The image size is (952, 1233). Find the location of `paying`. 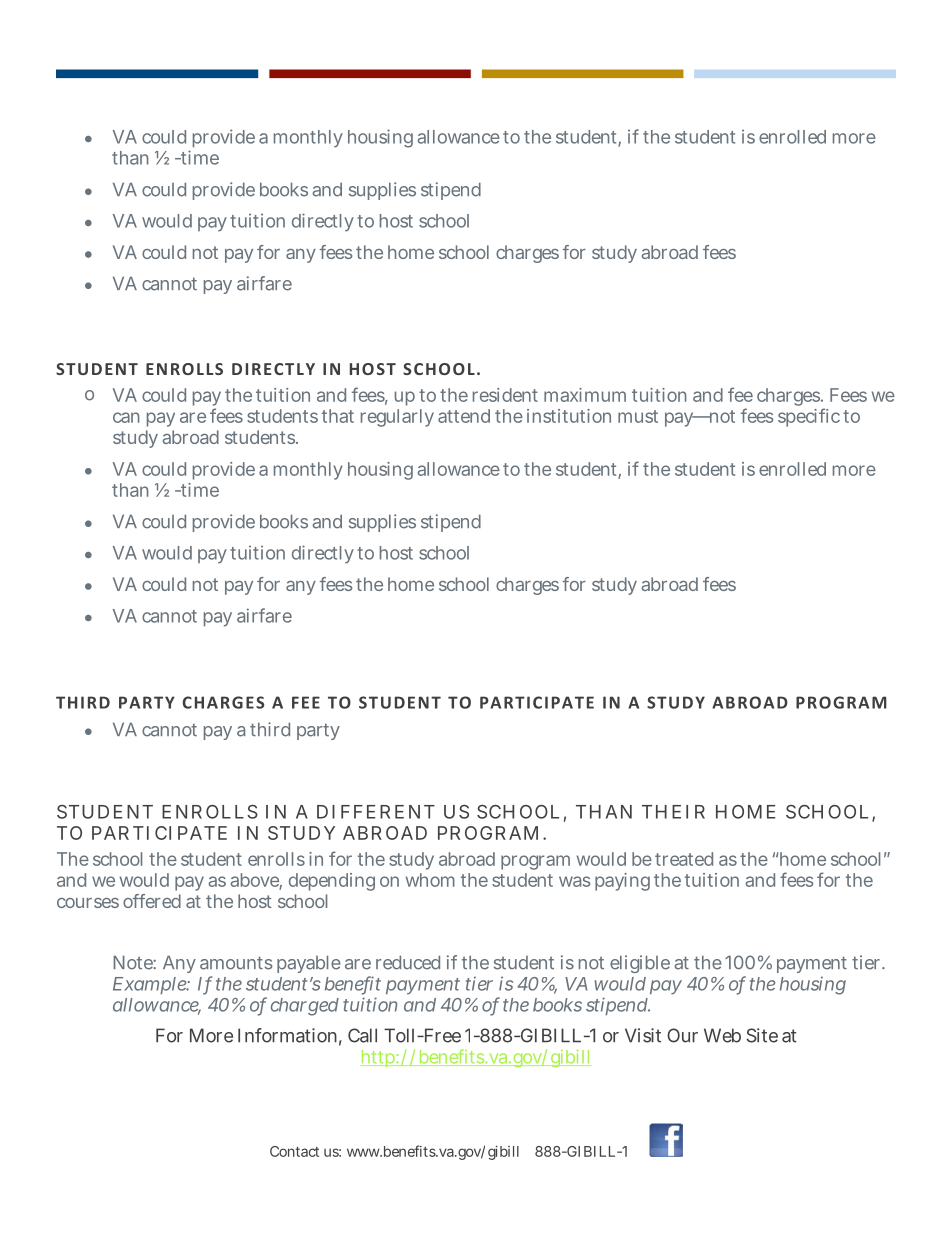

paying is located at coordinates (622, 882).
